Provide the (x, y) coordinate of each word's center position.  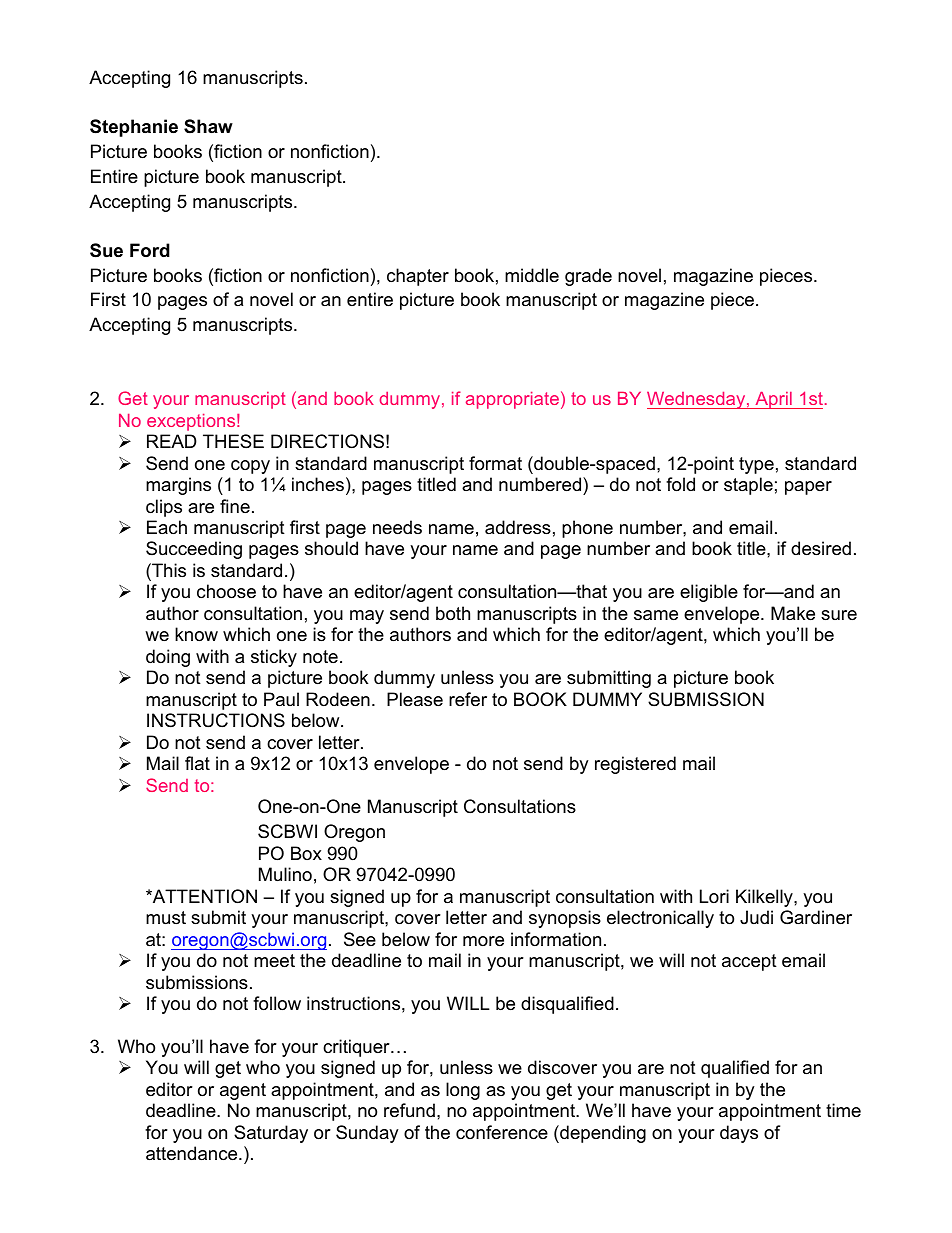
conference (502, 1132)
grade (588, 277)
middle (532, 275)
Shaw (208, 126)
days (739, 1134)
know (196, 634)
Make (793, 613)
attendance (193, 1153)
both (453, 613)
